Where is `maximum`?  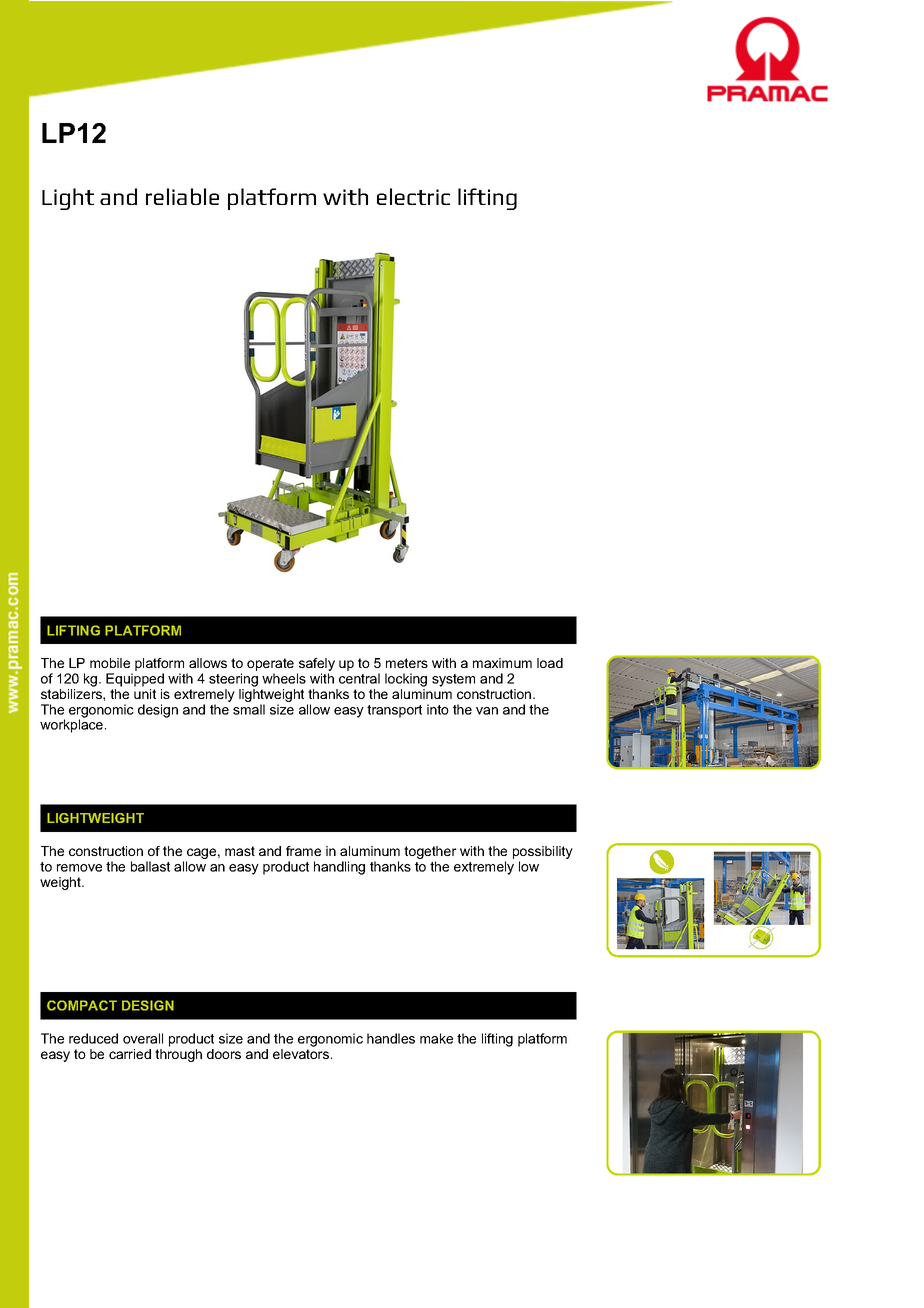 maximum is located at coordinates (502, 663).
